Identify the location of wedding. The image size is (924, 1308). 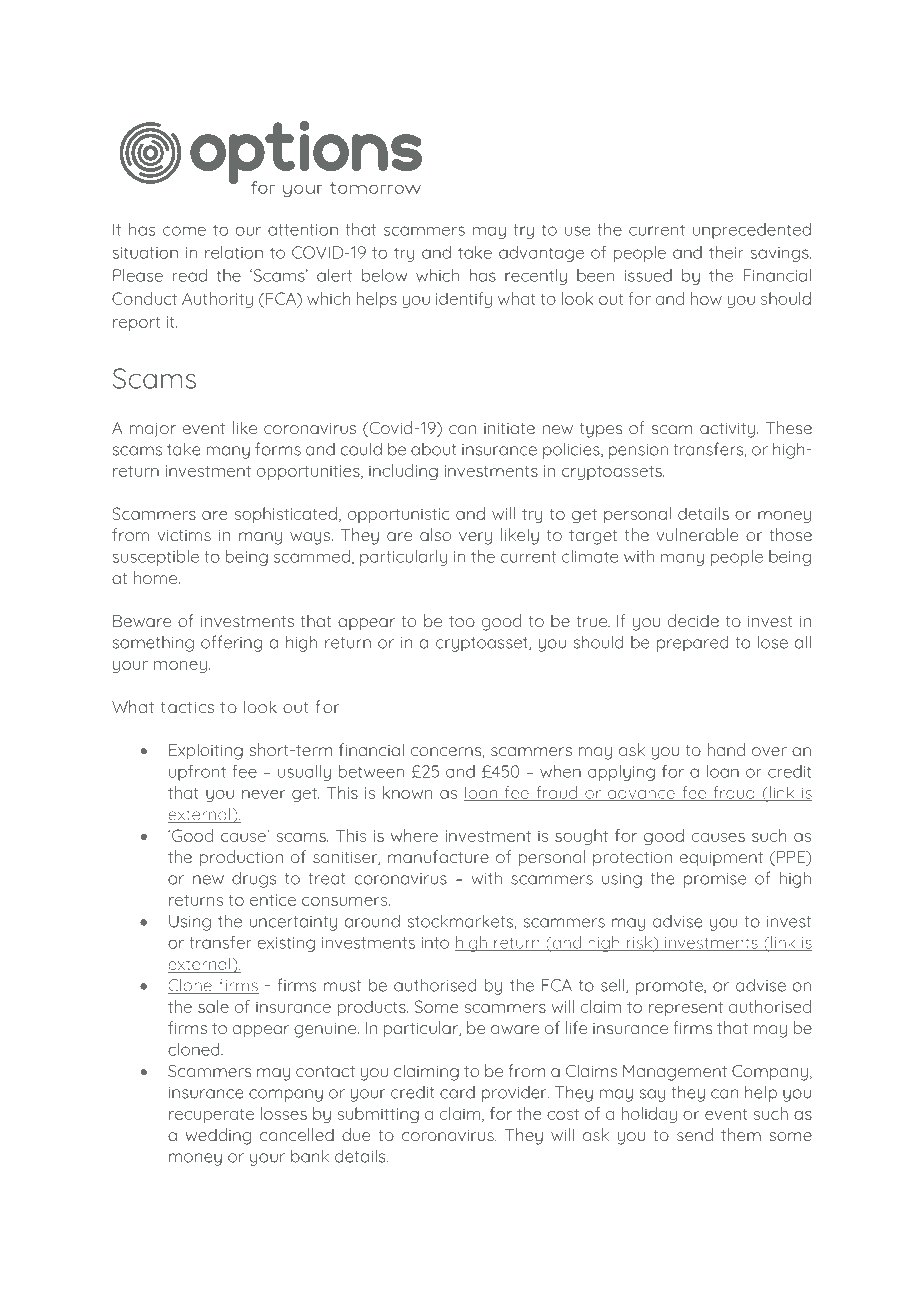
(218, 1136).
